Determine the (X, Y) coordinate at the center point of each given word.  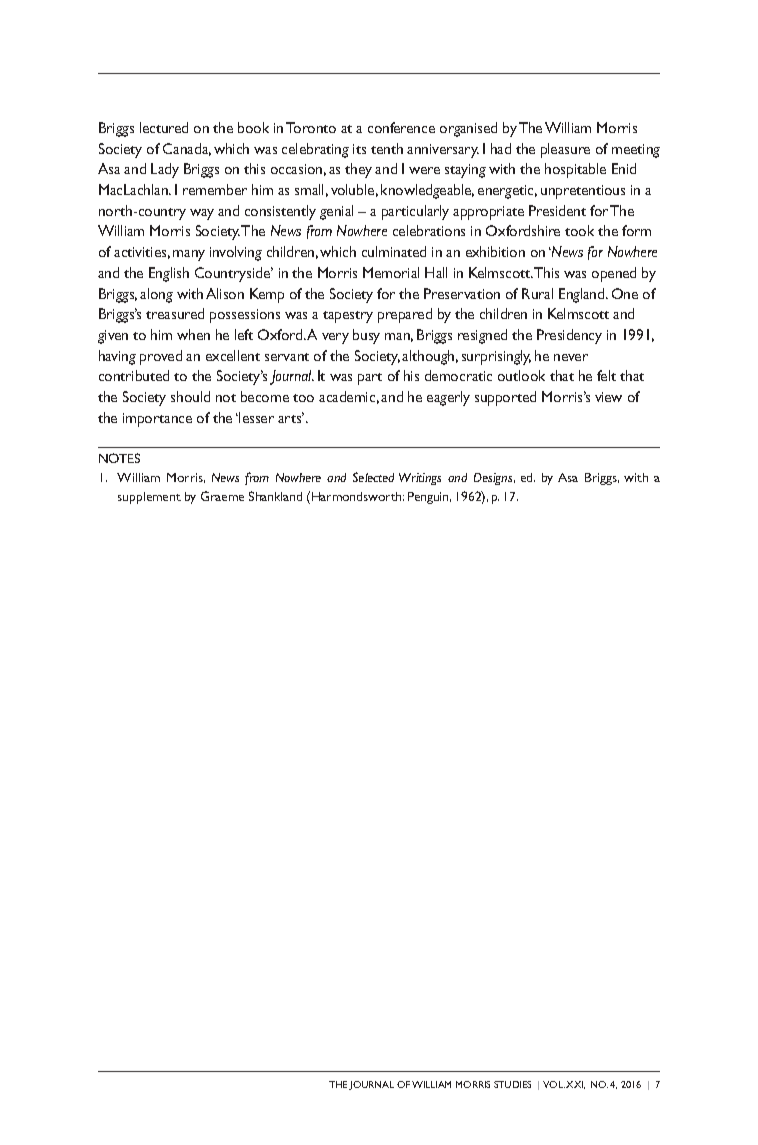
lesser (255, 417)
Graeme (222, 496)
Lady (165, 170)
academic (347, 396)
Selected (373, 477)
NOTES (119, 458)
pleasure (565, 150)
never (571, 357)
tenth (387, 148)
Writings (420, 479)
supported (505, 398)
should (190, 396)
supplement (149, 498)
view (608, 397)
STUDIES (512, 1084)
